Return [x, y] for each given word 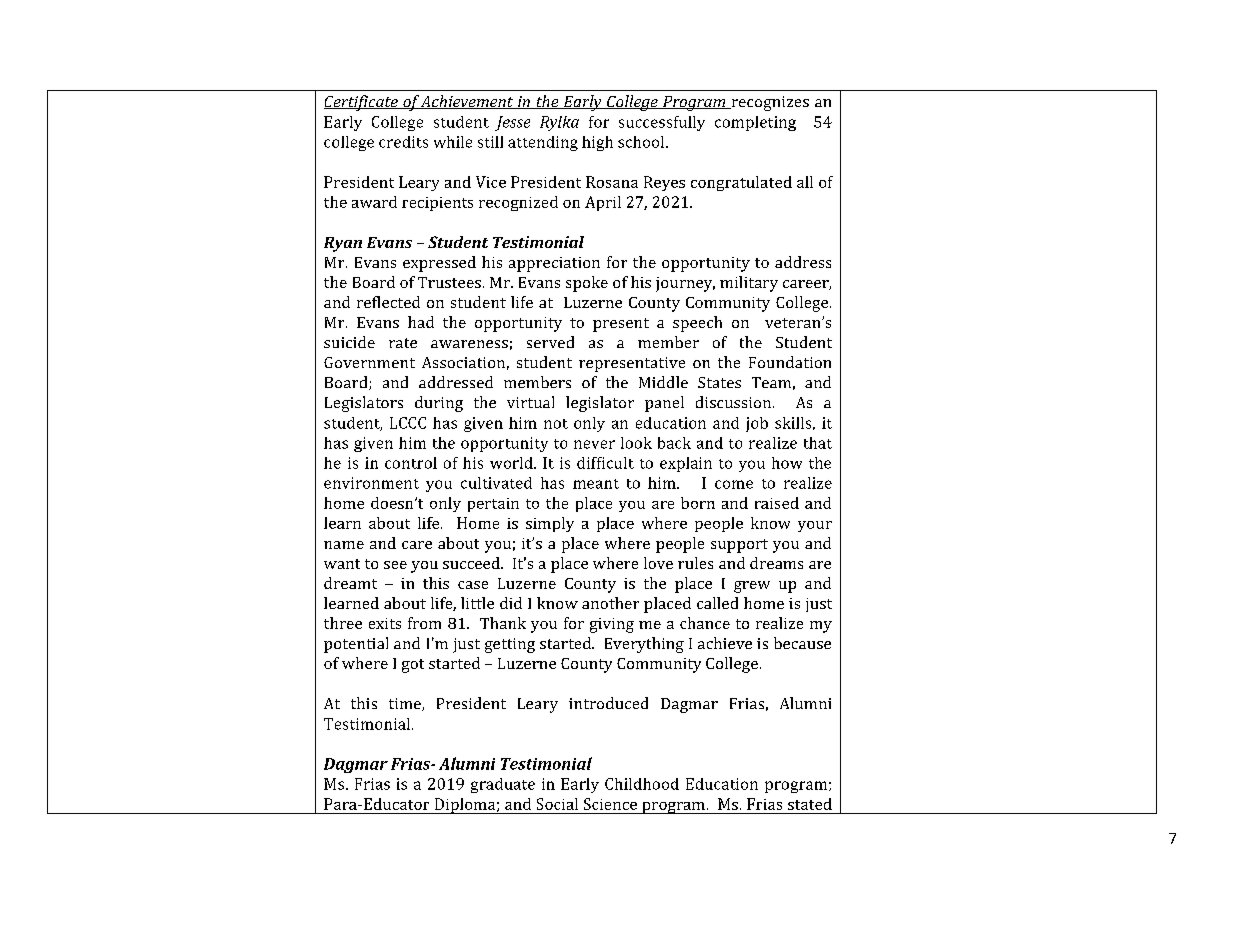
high [597, 143]
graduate [503, 785]
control [411, 463]
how [787, 463]
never [594, 444]
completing [755, 123]
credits [403, 142]
